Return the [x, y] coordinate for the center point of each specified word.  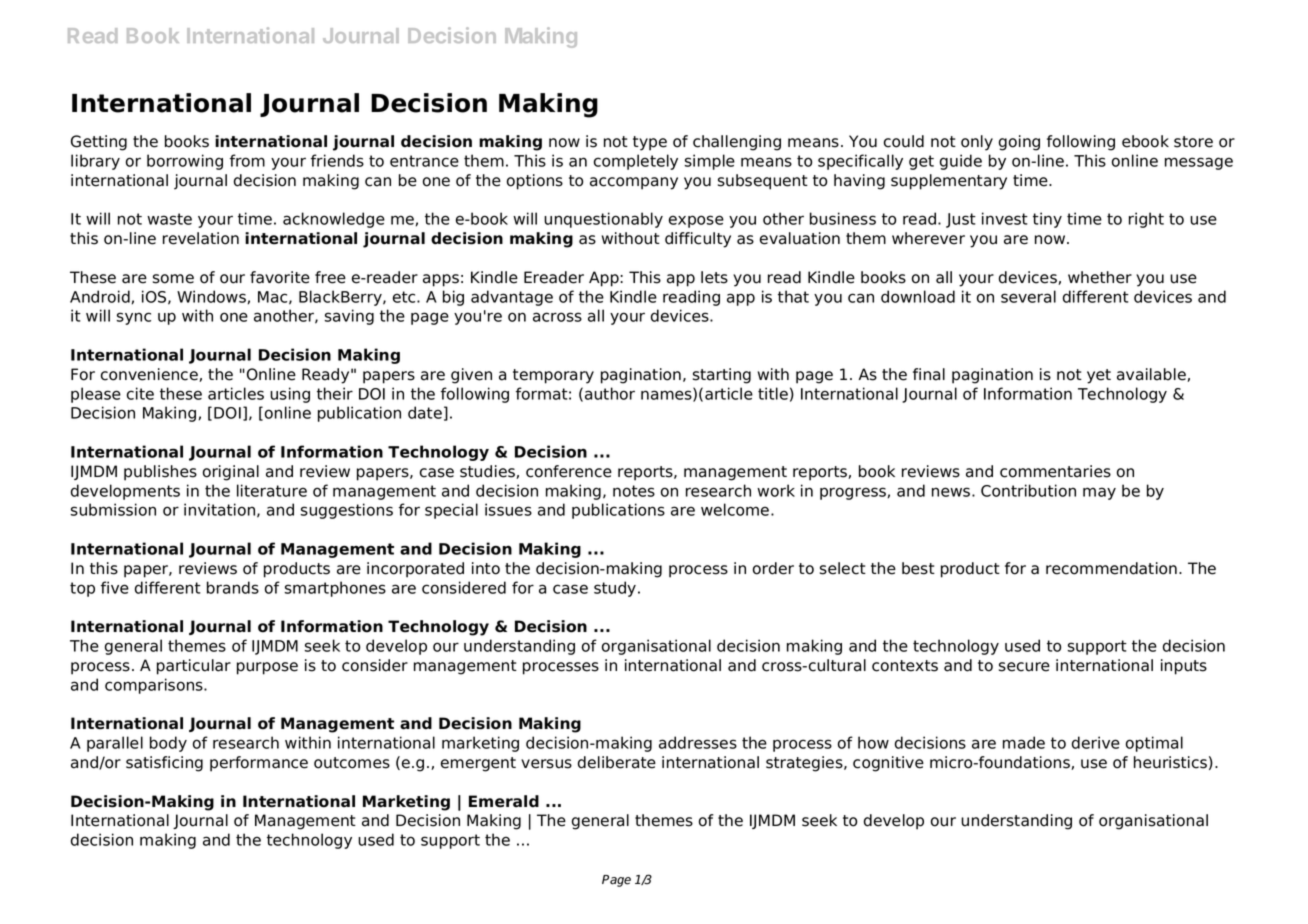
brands [233, 587]
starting [722, 376]
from [247, 160]
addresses [698, 742]
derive [1096, 742]
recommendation [1111, 568]
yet [1099, 376]
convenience [150, 375]
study [616, 589]
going [1019, 143]
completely [636, 162]
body [168, 744]
